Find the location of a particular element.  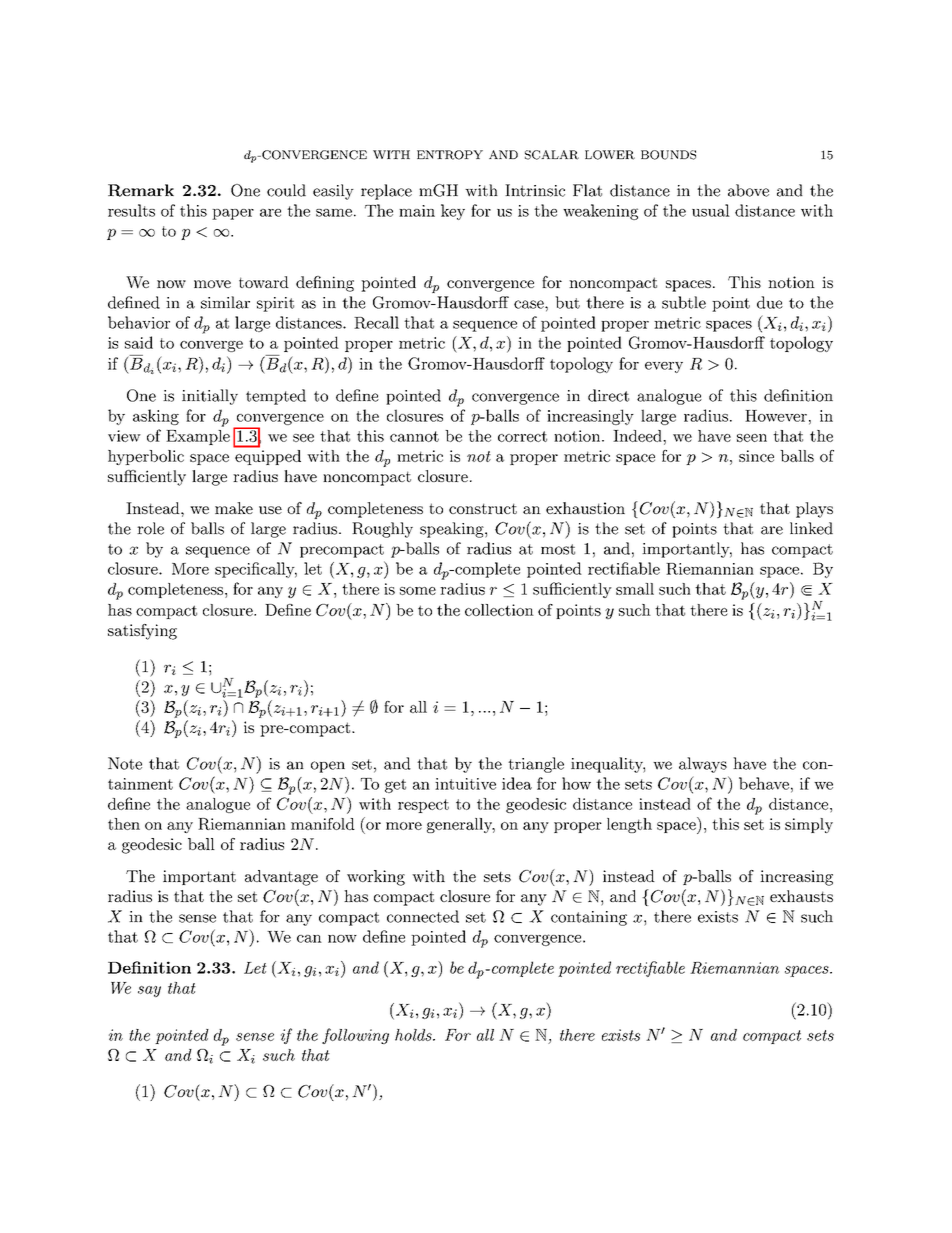

case is located at coordinates (530, 304).
